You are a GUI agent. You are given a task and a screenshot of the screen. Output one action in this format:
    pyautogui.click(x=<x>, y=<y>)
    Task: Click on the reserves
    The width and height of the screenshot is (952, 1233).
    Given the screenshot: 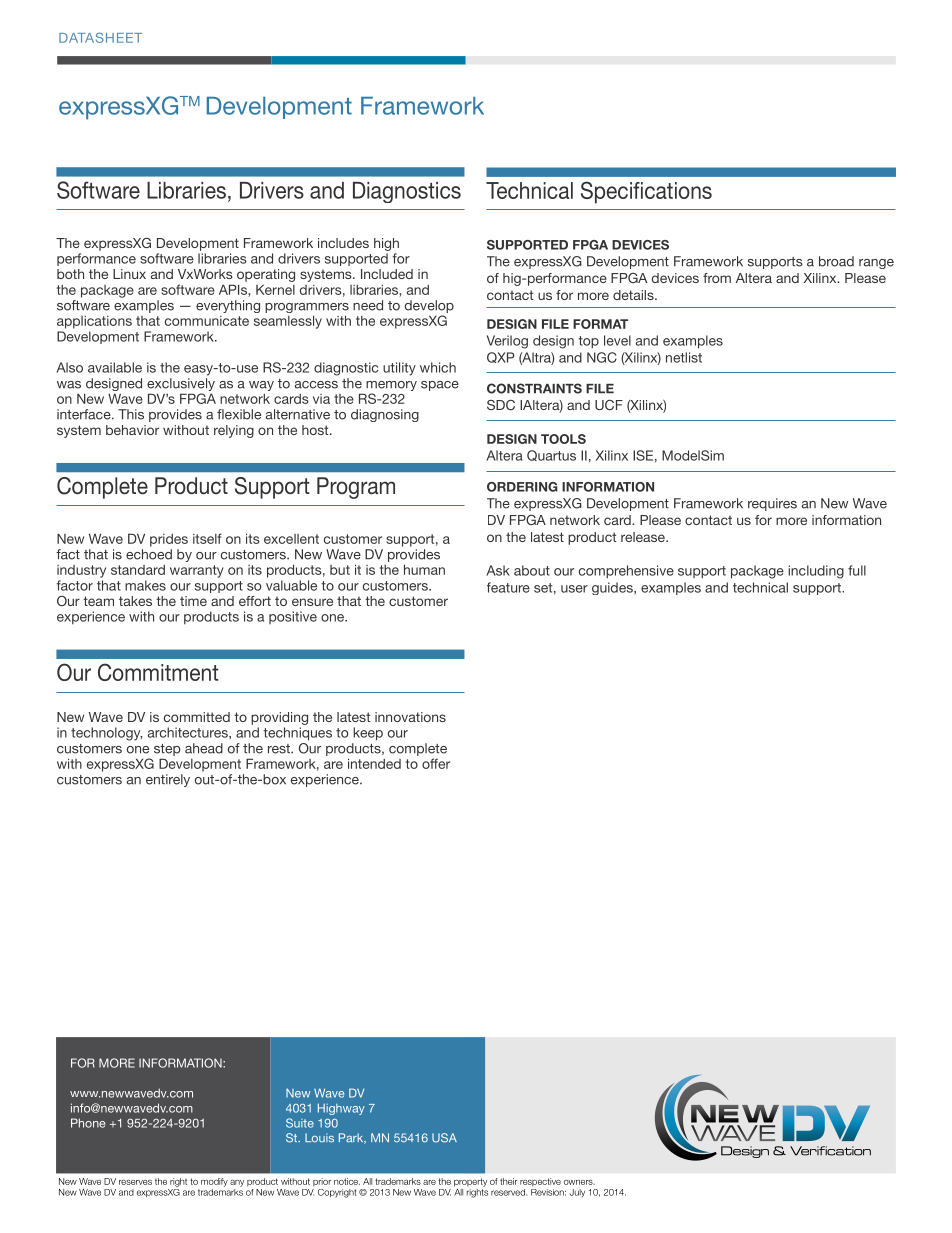 What is the action you would take?
    pyautogui.click(x=135, y=1182)
